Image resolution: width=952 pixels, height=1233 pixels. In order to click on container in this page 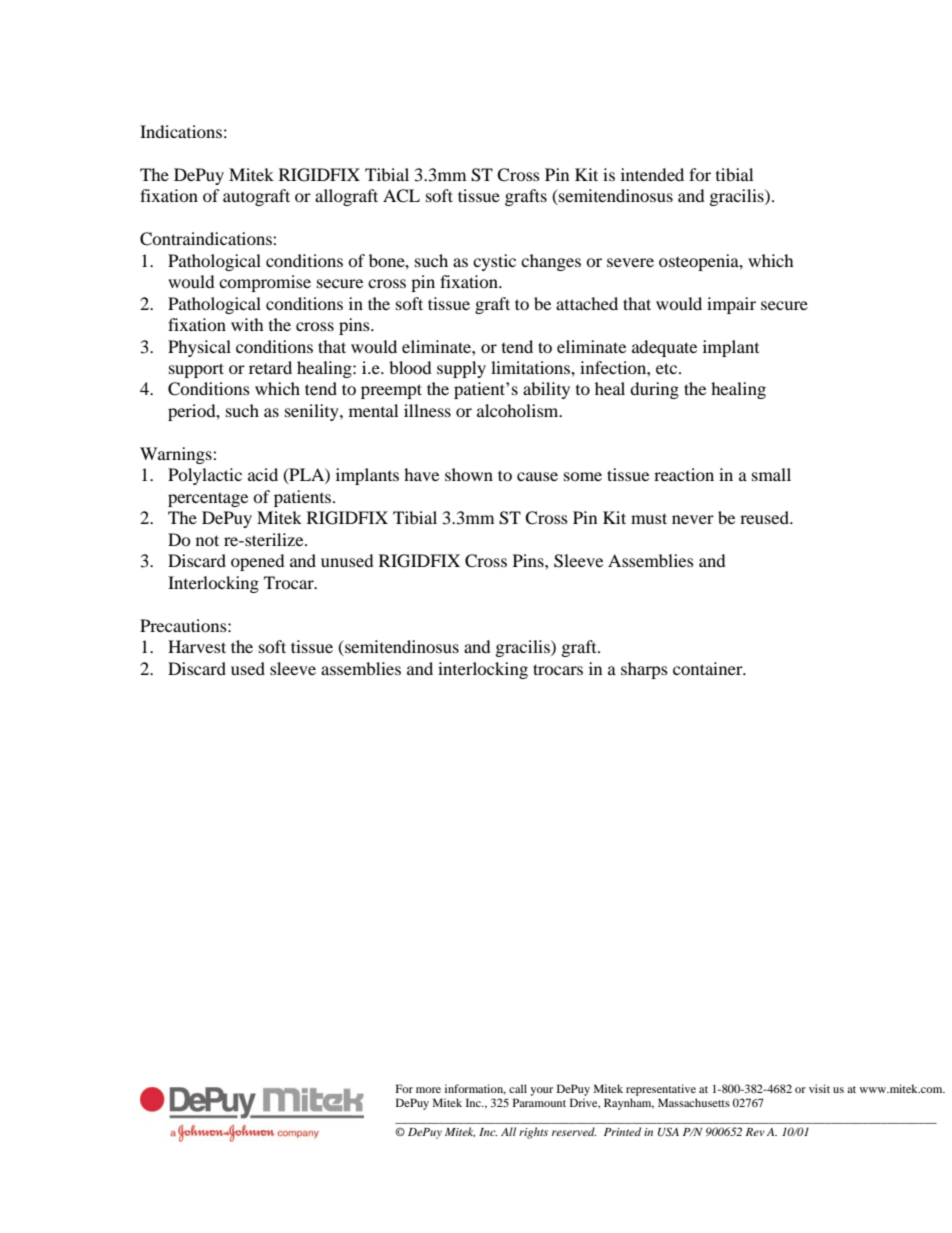, I will do `click(709, 668)`.
